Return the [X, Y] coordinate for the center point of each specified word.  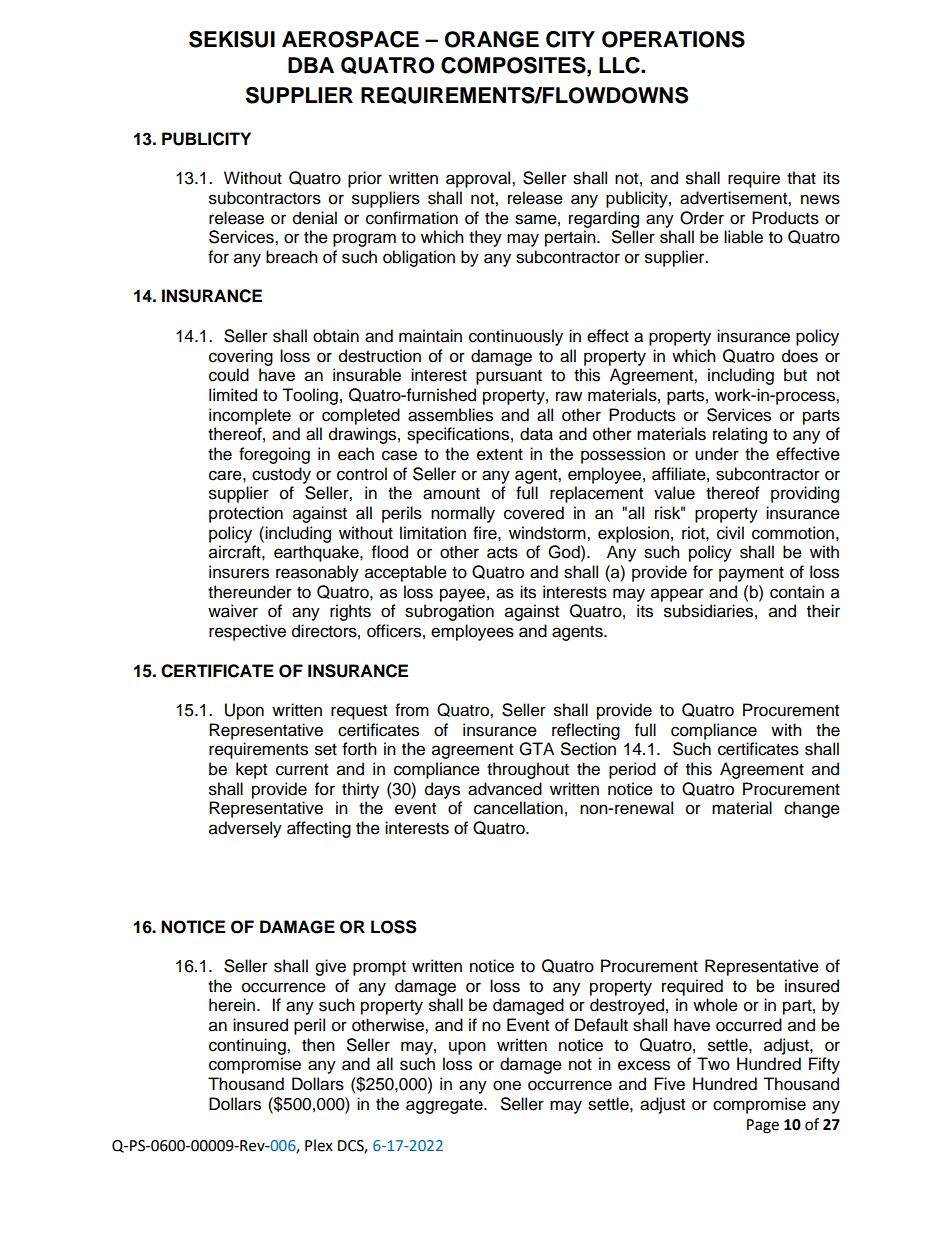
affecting [319, 829]
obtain [336, 336]
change [812, 809]
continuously [516, 337]
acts [502, 553]
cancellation [518, 808]
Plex [319, 1145]
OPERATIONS [673, 39]
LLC [620, 65]
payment [751, 574]
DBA [311, 65]
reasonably [317, 573]
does [800, 356]
